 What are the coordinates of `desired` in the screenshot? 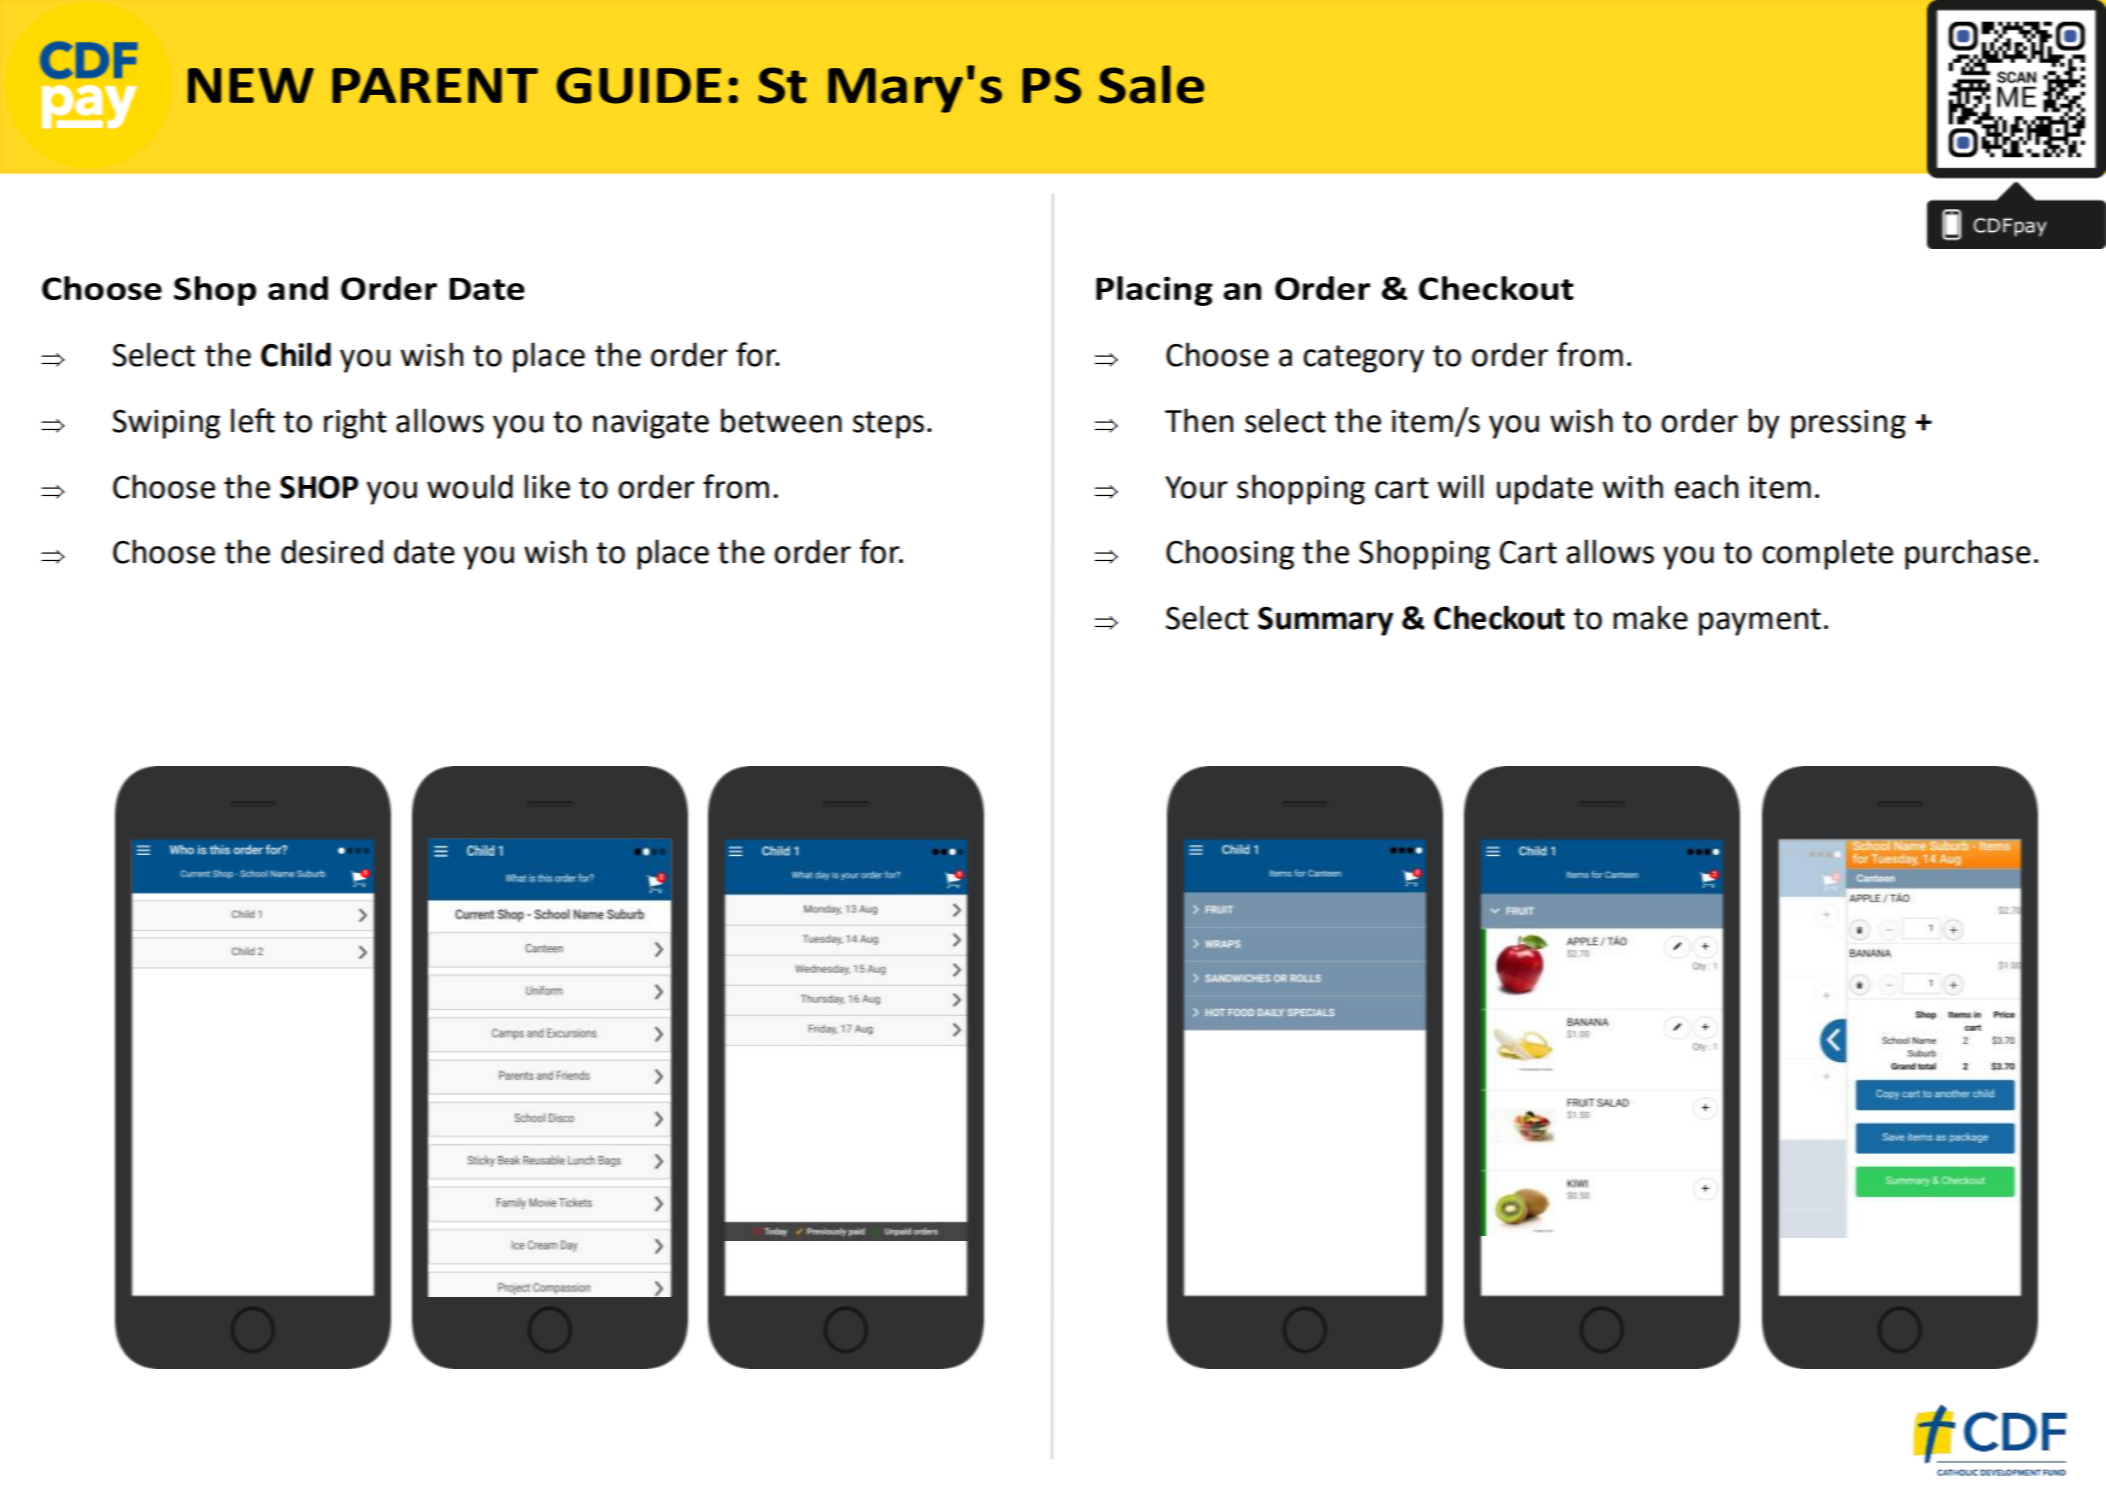 It's located at (332, 551).
